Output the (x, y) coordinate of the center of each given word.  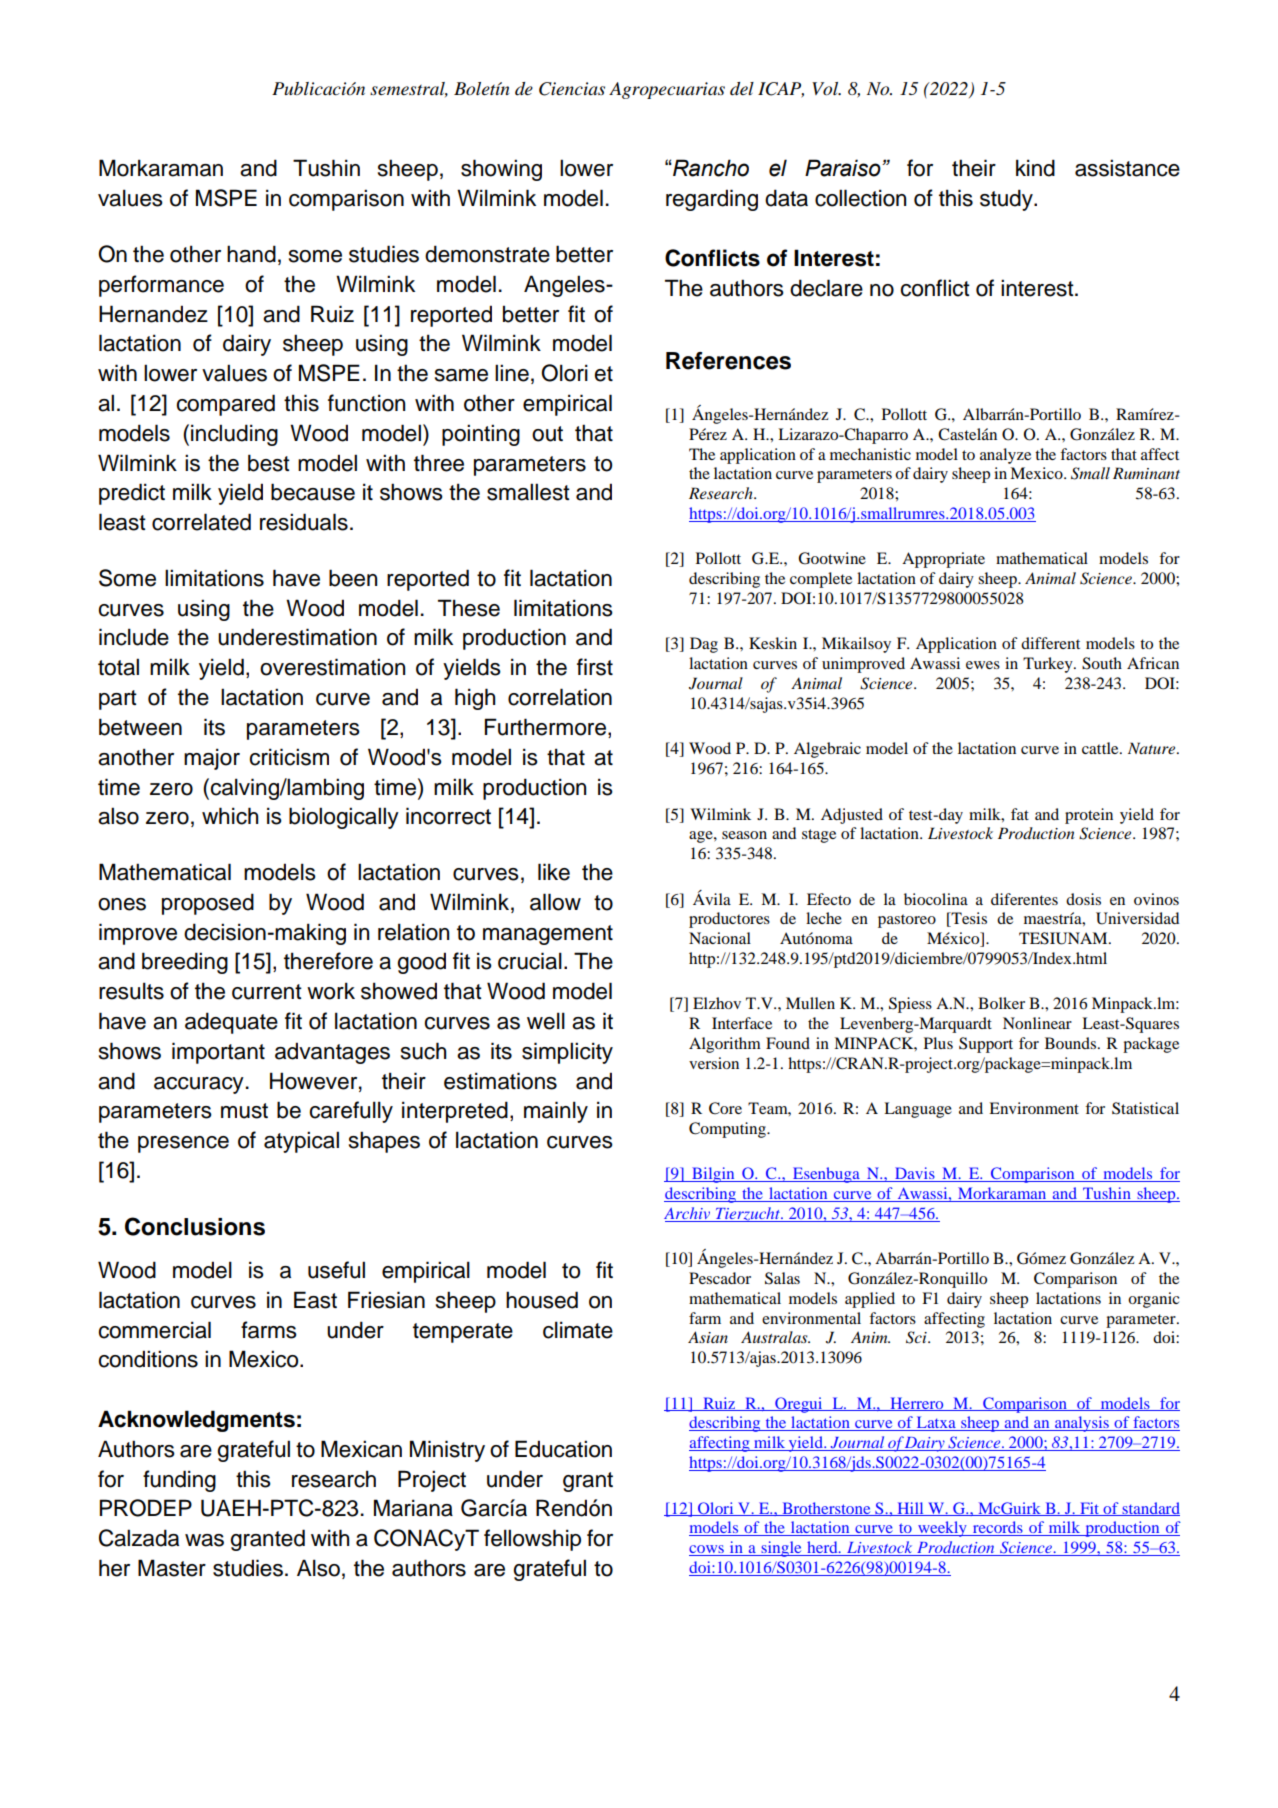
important (218, 1053)
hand (251, 254)
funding (179, 1481)
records (997, 1528)
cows (707, 1550)
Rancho (710, 168)
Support (986, 1045)
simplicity (567, 1053)
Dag (704, 645)
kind (1035, 168)
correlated (201, 522)
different (1050, 643)
